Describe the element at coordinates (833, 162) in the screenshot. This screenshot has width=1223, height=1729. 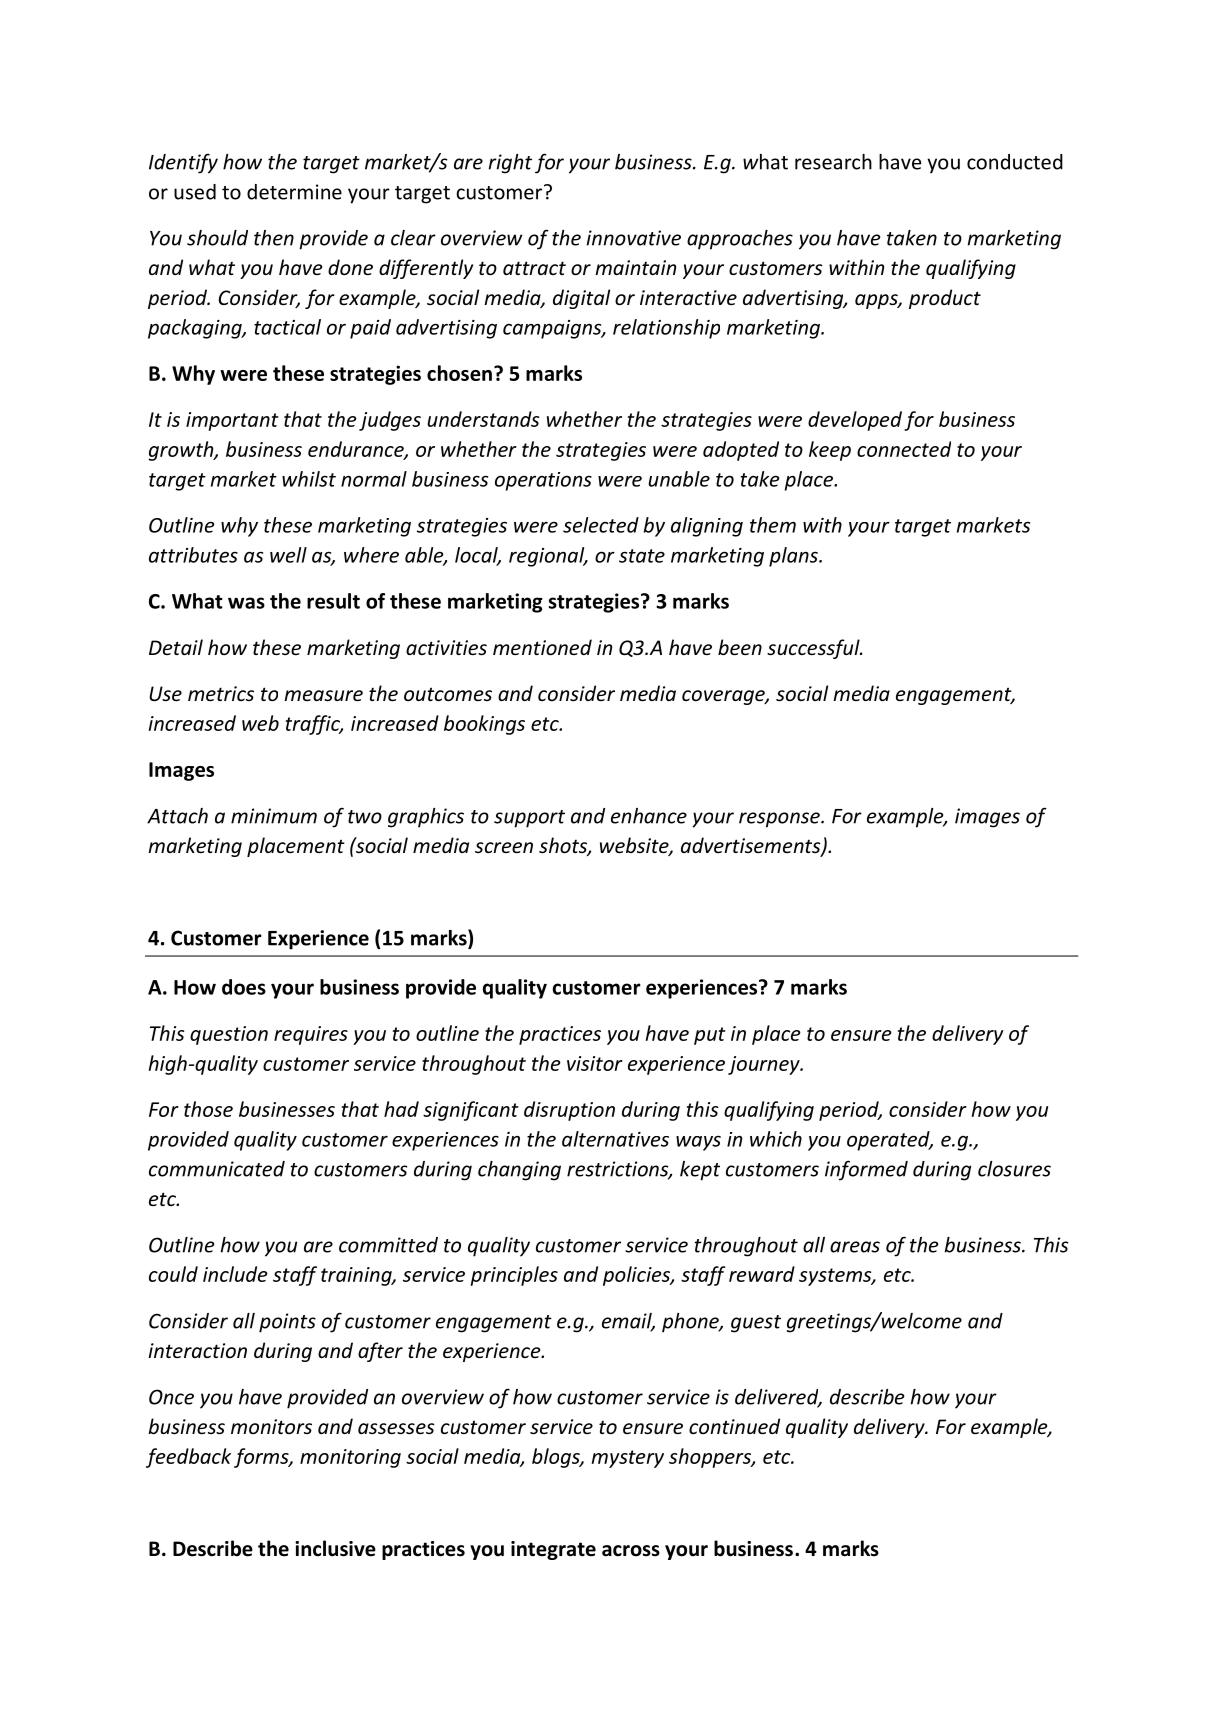
I see `research` at that location.
